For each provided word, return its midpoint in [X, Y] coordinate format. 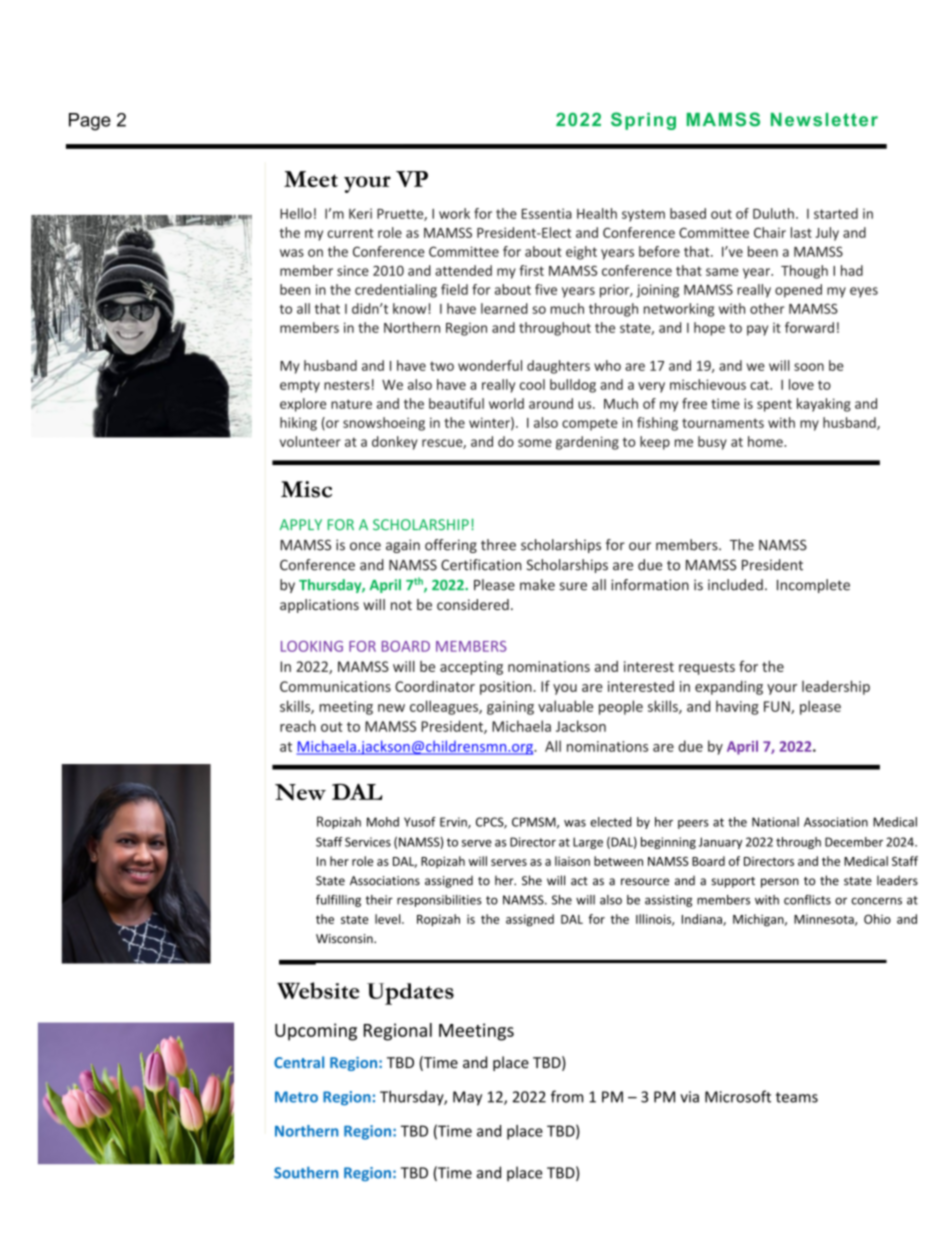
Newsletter [824, 120]
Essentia [547, 213]
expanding [729, 687]
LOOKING [312, 646]
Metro [296, 1097]
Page [90, 122]
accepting [471, 668]
